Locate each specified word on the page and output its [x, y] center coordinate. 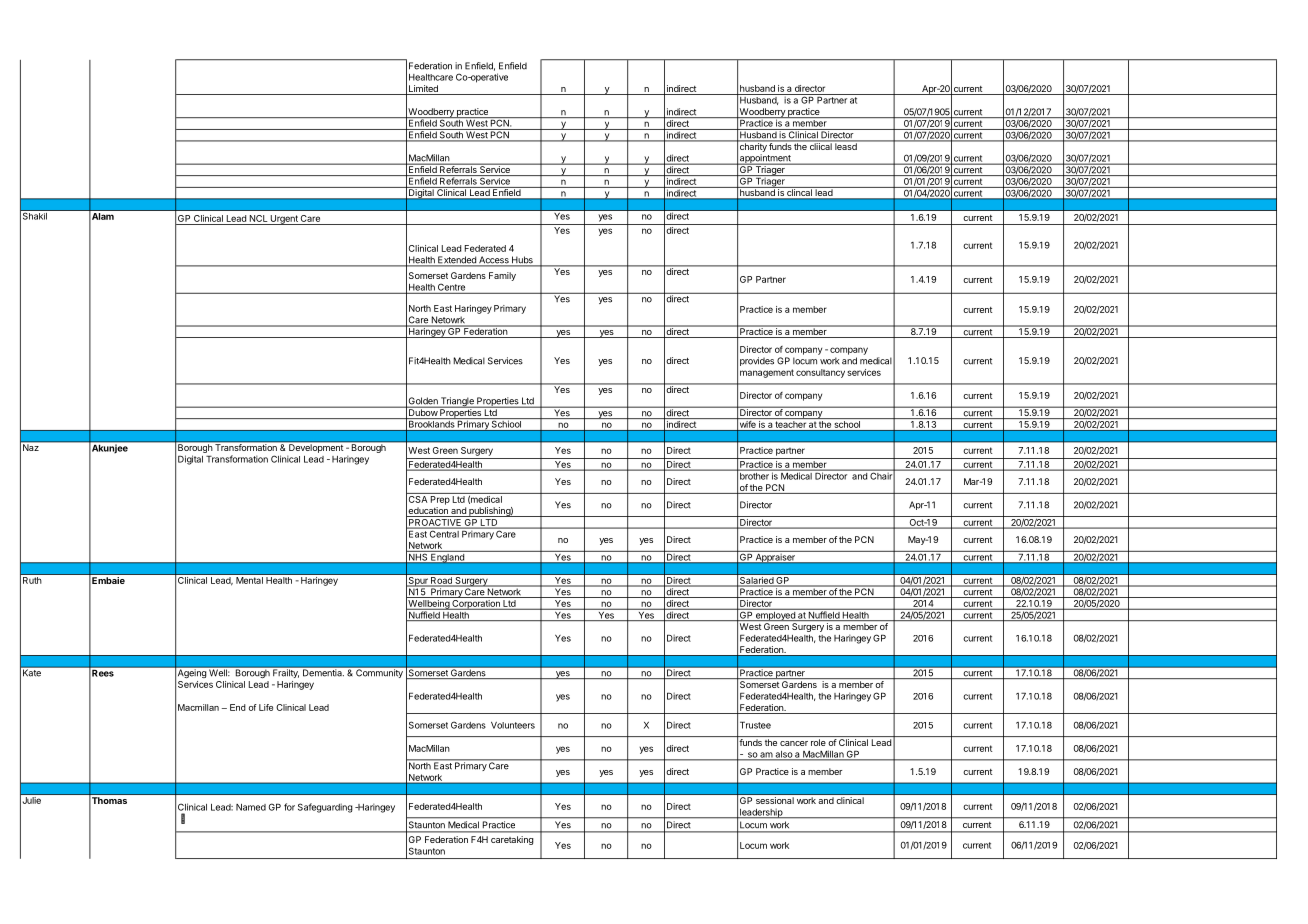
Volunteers [513, 725]
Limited [423, 90]
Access [494, 261]
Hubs [522, 261]
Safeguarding [325, 808]
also [783, 755]
